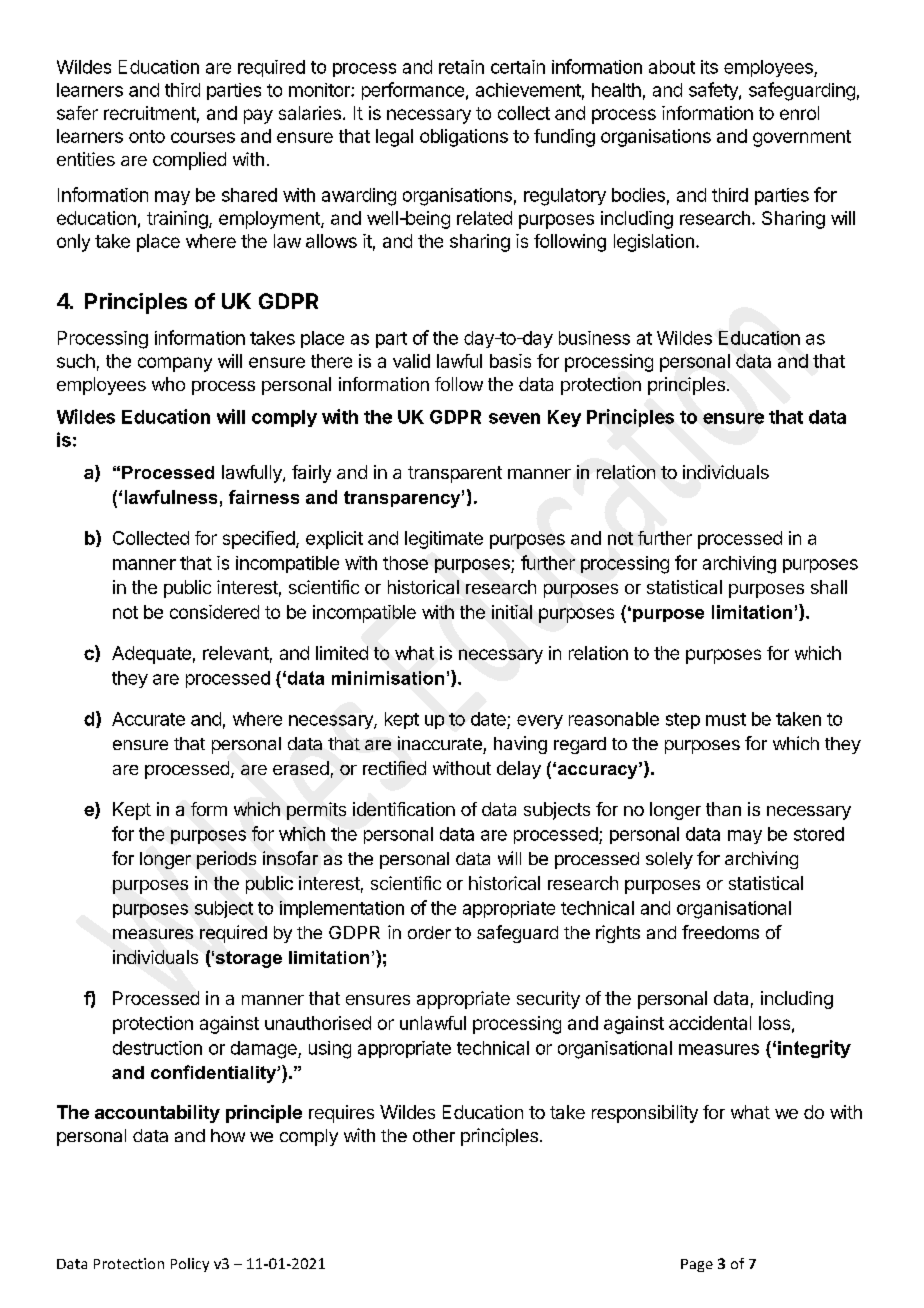 The image size is (924, 1308). Describe the element at coordinates (147, 136) in the page. I see `onto` at that location.
